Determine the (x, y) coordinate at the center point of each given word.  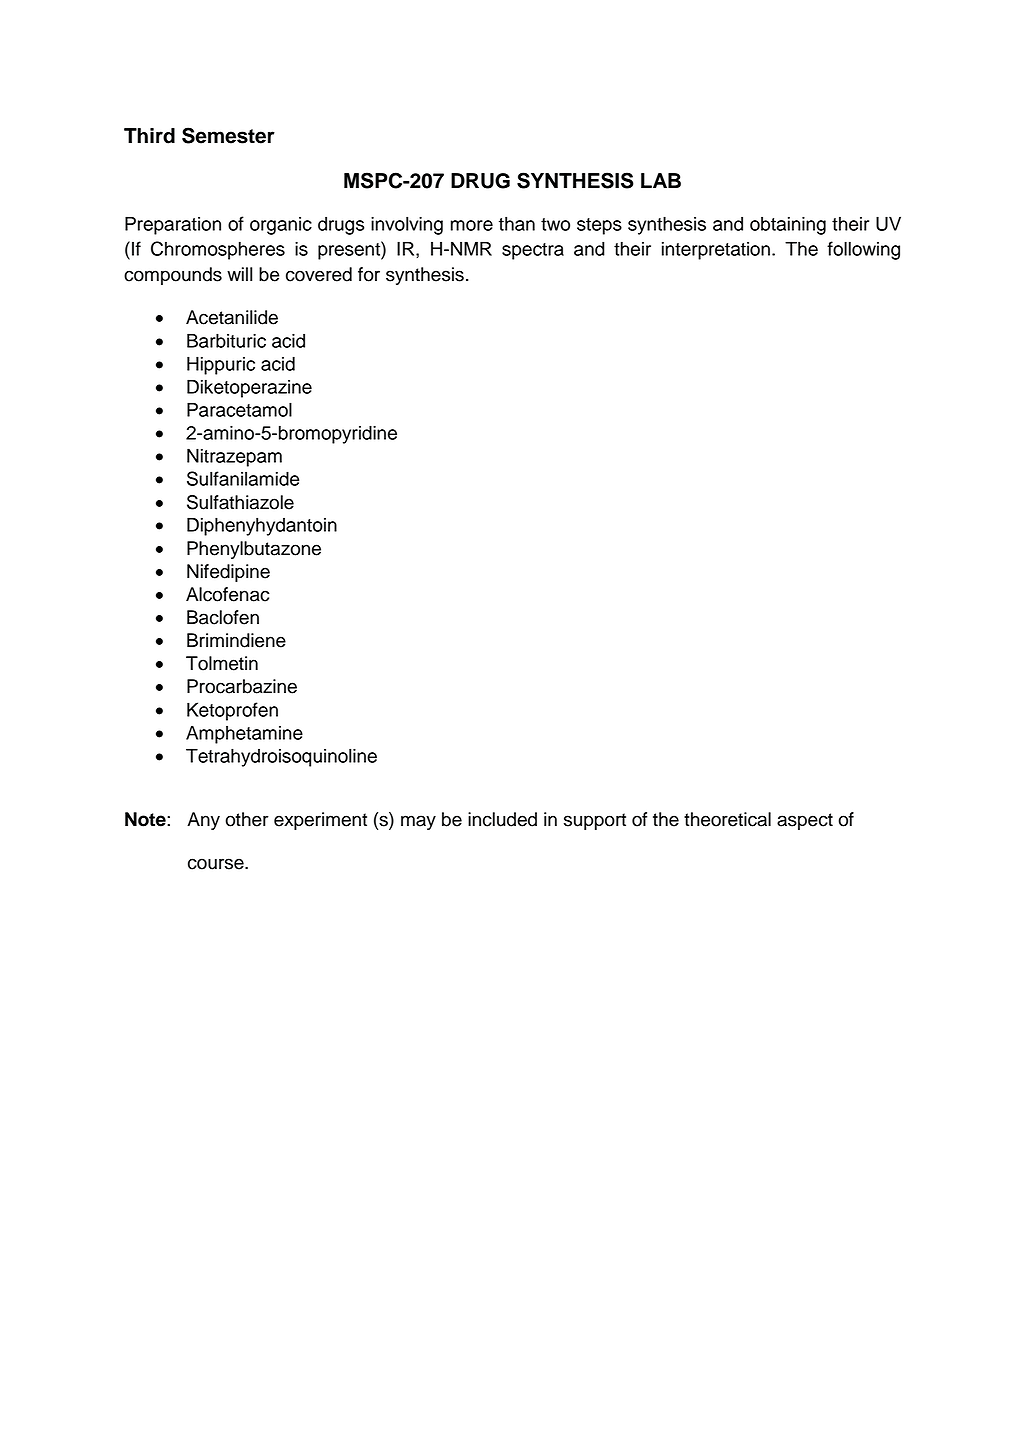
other (247, 819)
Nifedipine (228, 573)
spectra (533, 251)
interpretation (716, 251)
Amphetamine (244, 734)
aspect (805, 821)
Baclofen (223, 617)
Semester (228, 135)
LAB (661, 180)
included (502, 819)
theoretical (727, 819)
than (517, 223)
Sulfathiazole (240, 502)
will (239, 274)
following (863, 250)
